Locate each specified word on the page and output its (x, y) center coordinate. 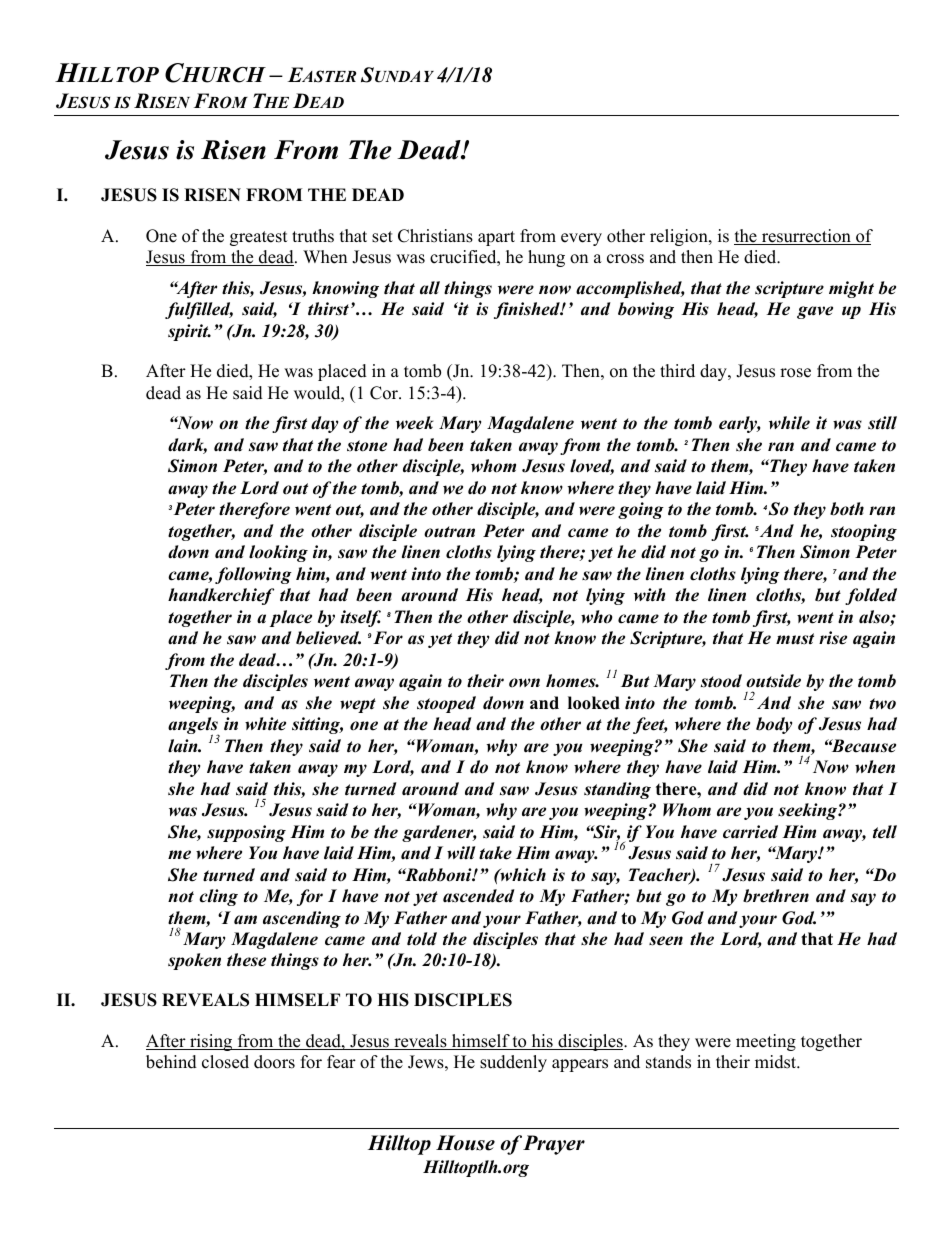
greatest (259, 238)
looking (278, 553)
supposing (246, 833)
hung (546, 258)
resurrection (806, 237)
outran (449, 532)
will (461, 853)
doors (274, 1062)
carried (750, 832)
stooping (864, 532)
